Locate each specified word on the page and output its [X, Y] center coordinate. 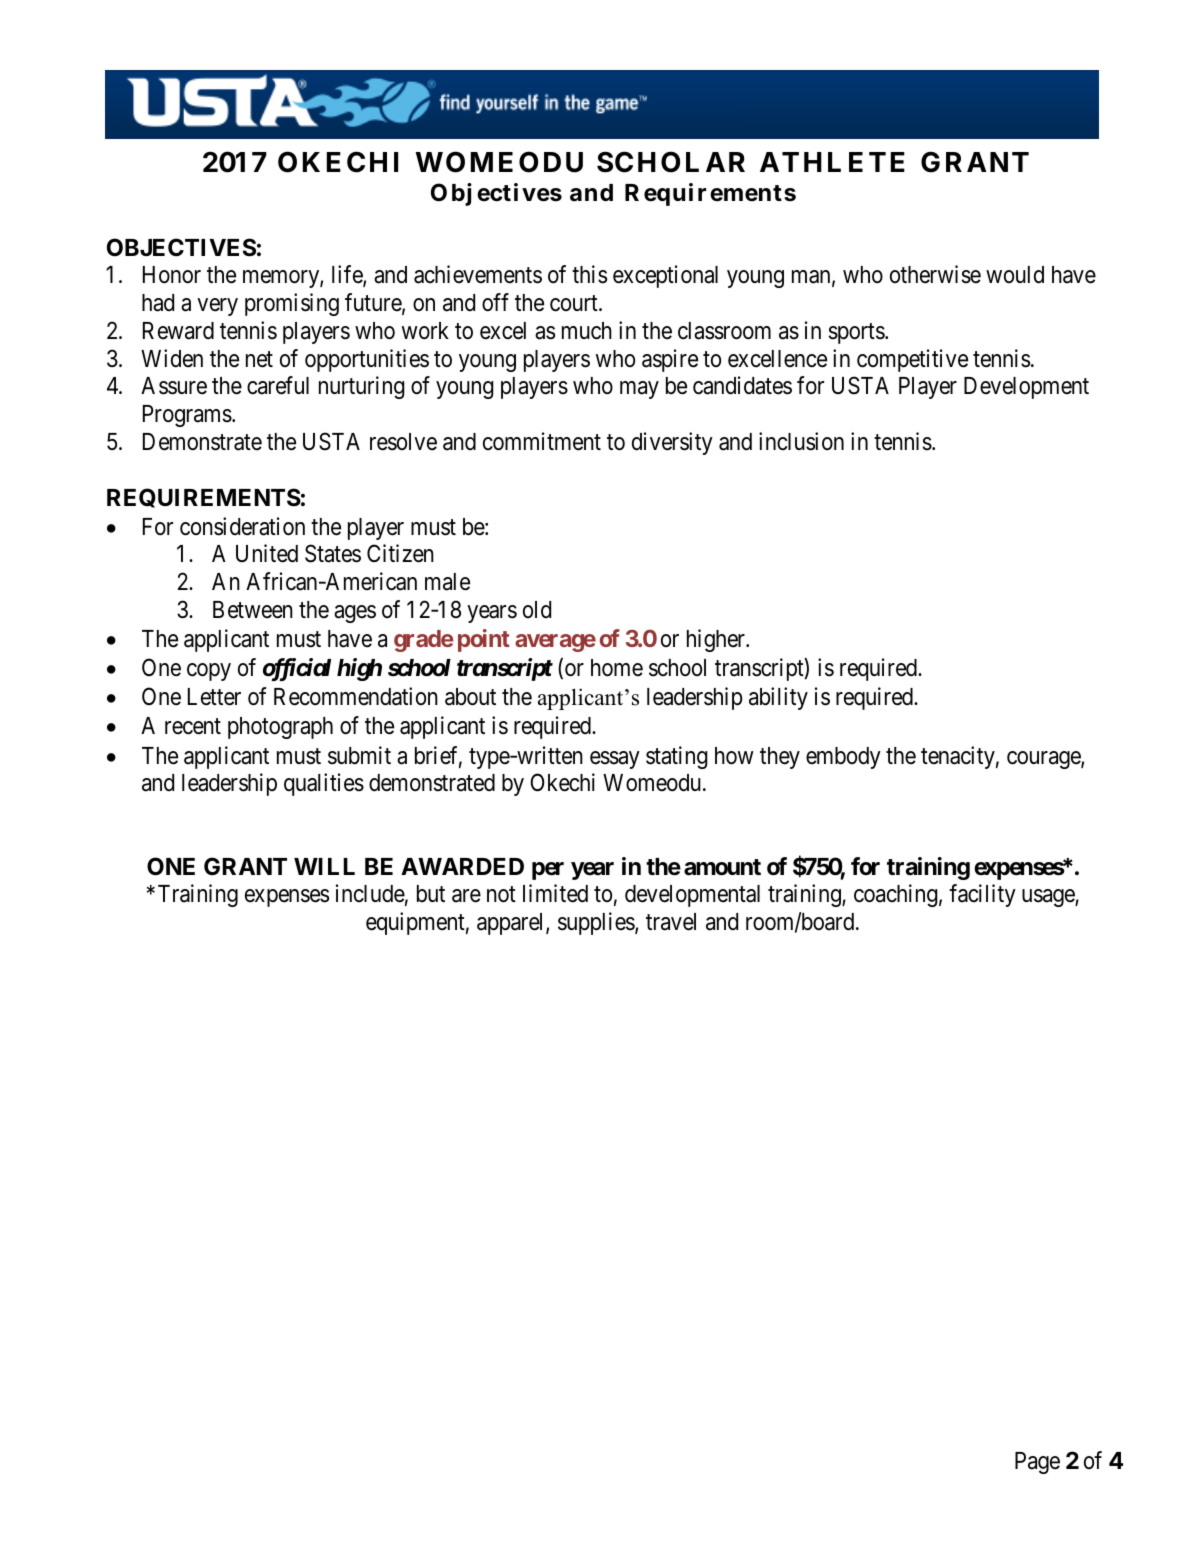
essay [615, 760]
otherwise [935, 274]
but [431, 894]
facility [982, 895]
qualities [324, 784]
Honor [172, 275]
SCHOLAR [671, 162]
